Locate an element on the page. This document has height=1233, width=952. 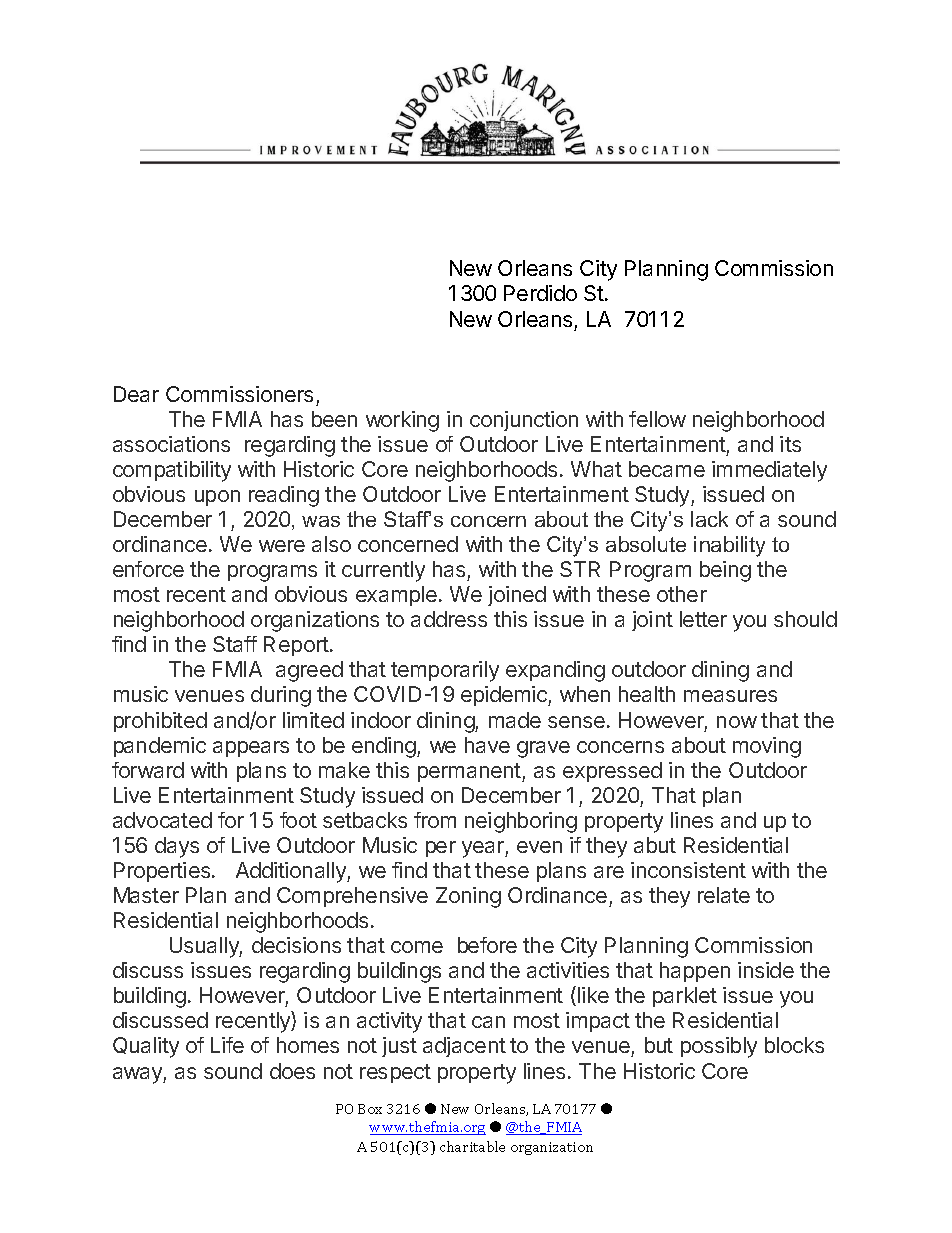
fellow is located at coordinates (657, 419).
